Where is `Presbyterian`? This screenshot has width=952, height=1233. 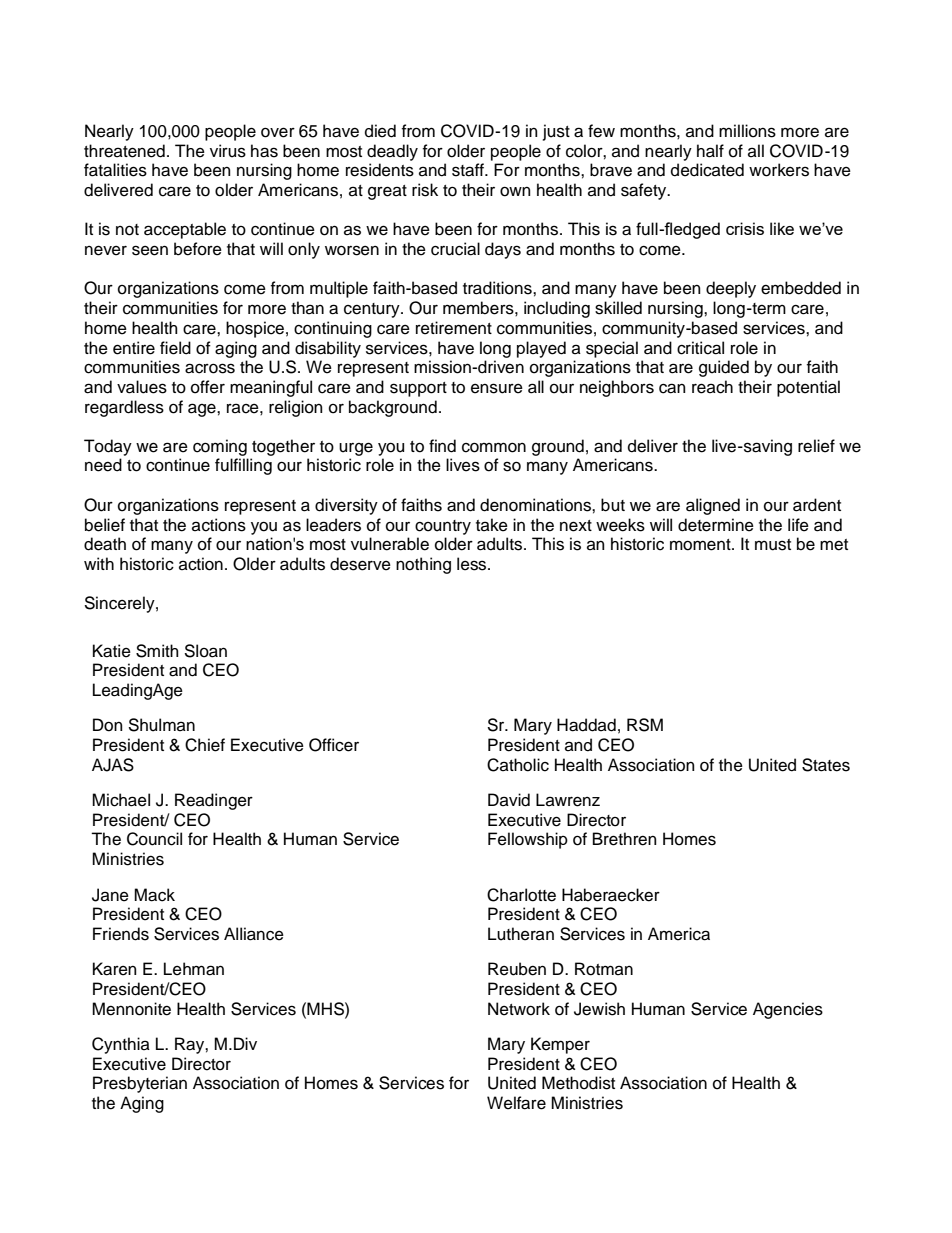
Presbyterian is located at coordinates (140, 1084).
